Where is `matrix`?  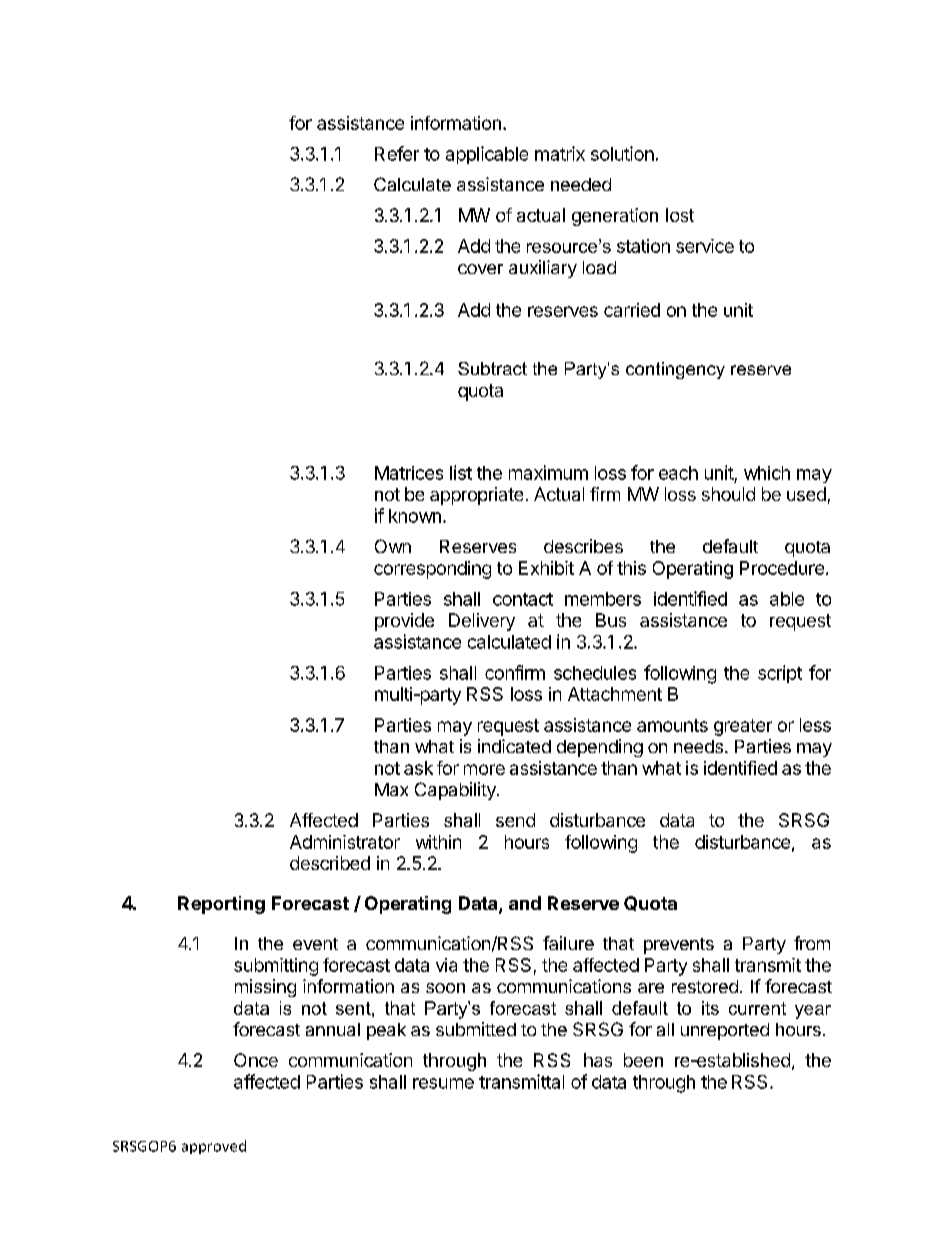
matrix is located at coordinates (560, 153).
